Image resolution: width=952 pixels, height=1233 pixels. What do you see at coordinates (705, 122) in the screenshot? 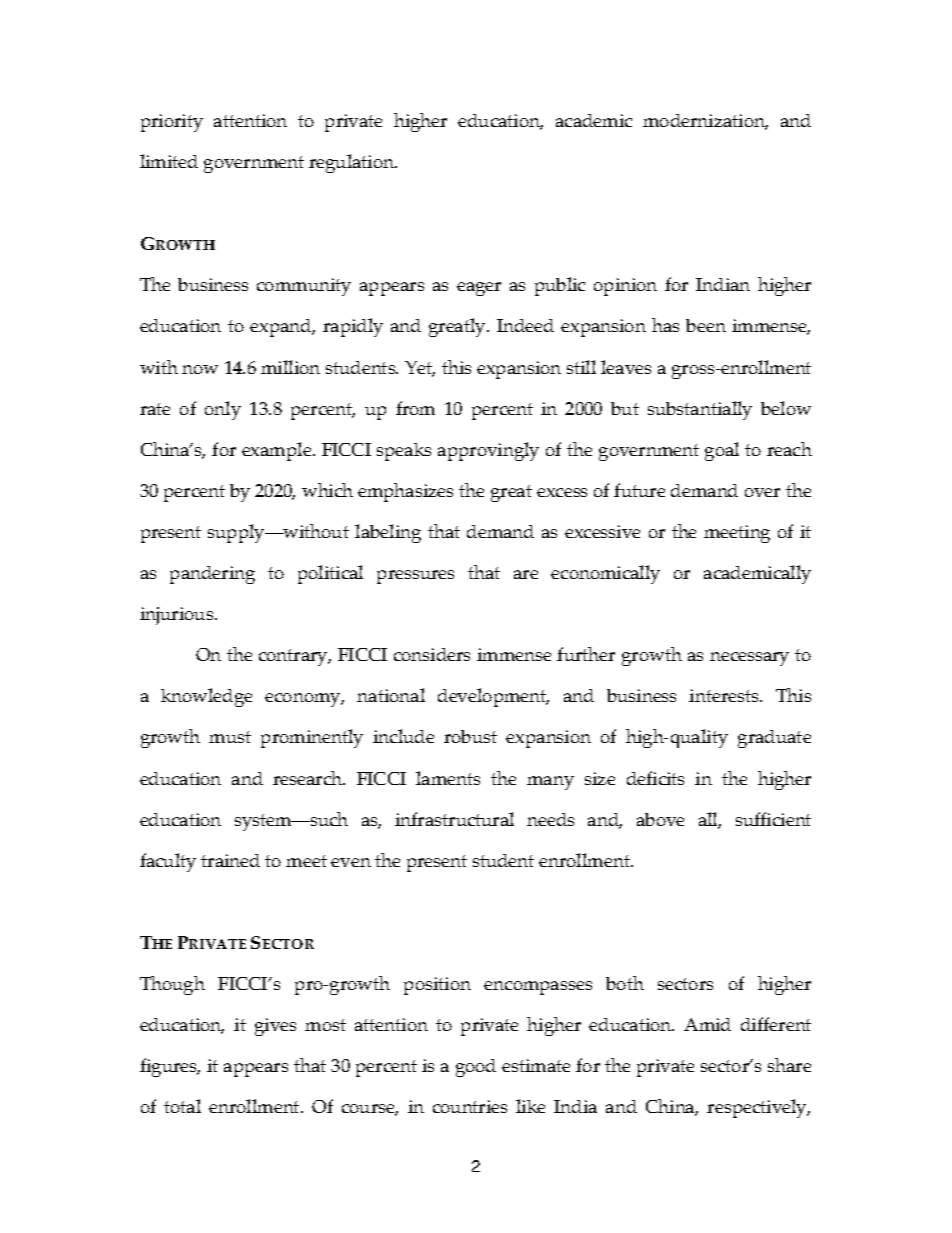
I see `modernization` at bounding box center [705, 122].
